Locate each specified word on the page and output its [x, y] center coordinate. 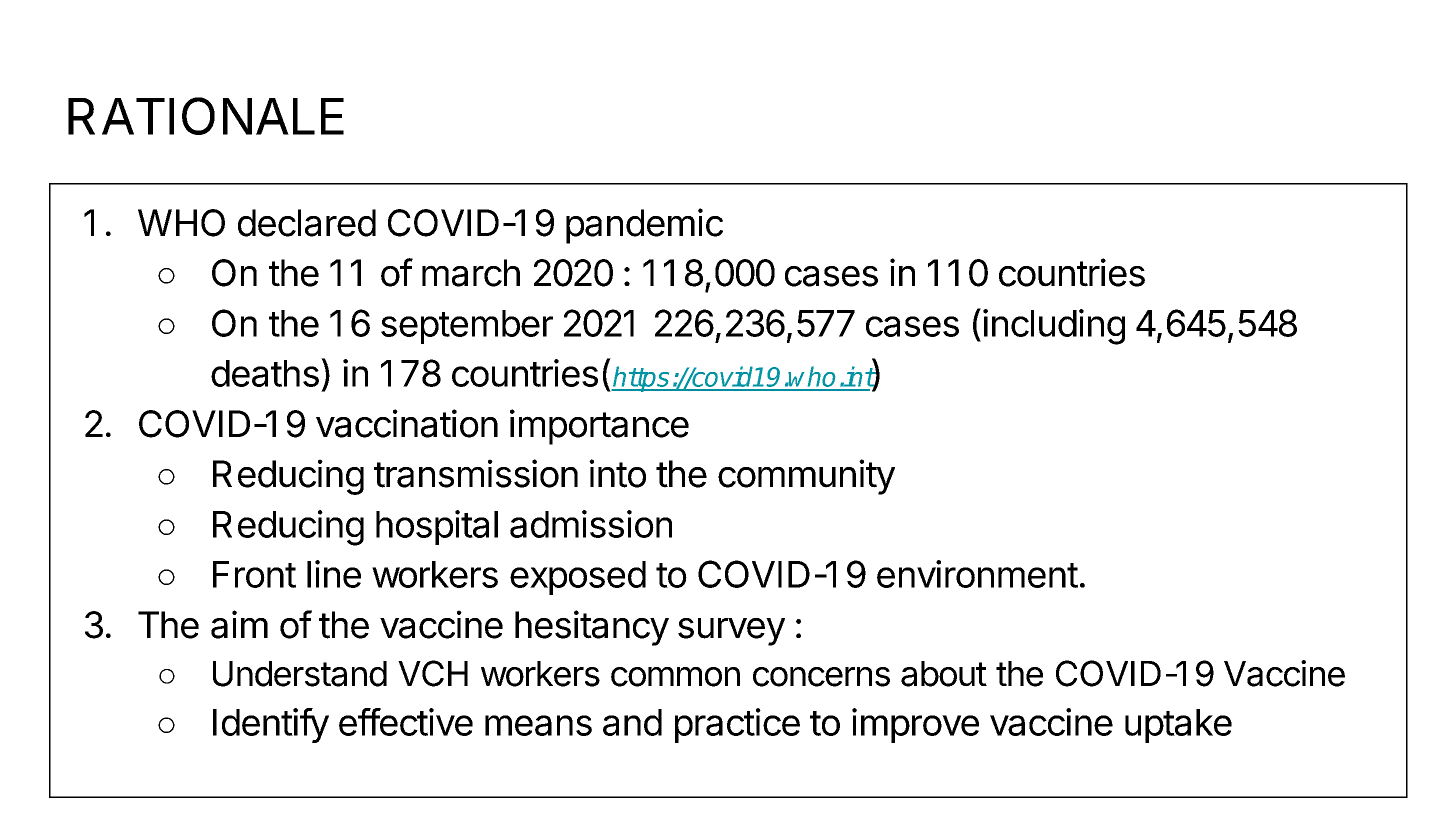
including [1054, 327]
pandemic [644, 226]
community [806, 477]
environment [977, 574]
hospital [437, 527]
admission [591, 524]
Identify [271, 725]
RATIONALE [206, 116]
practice [737, 725]
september [467, 327]
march [471, 273]
